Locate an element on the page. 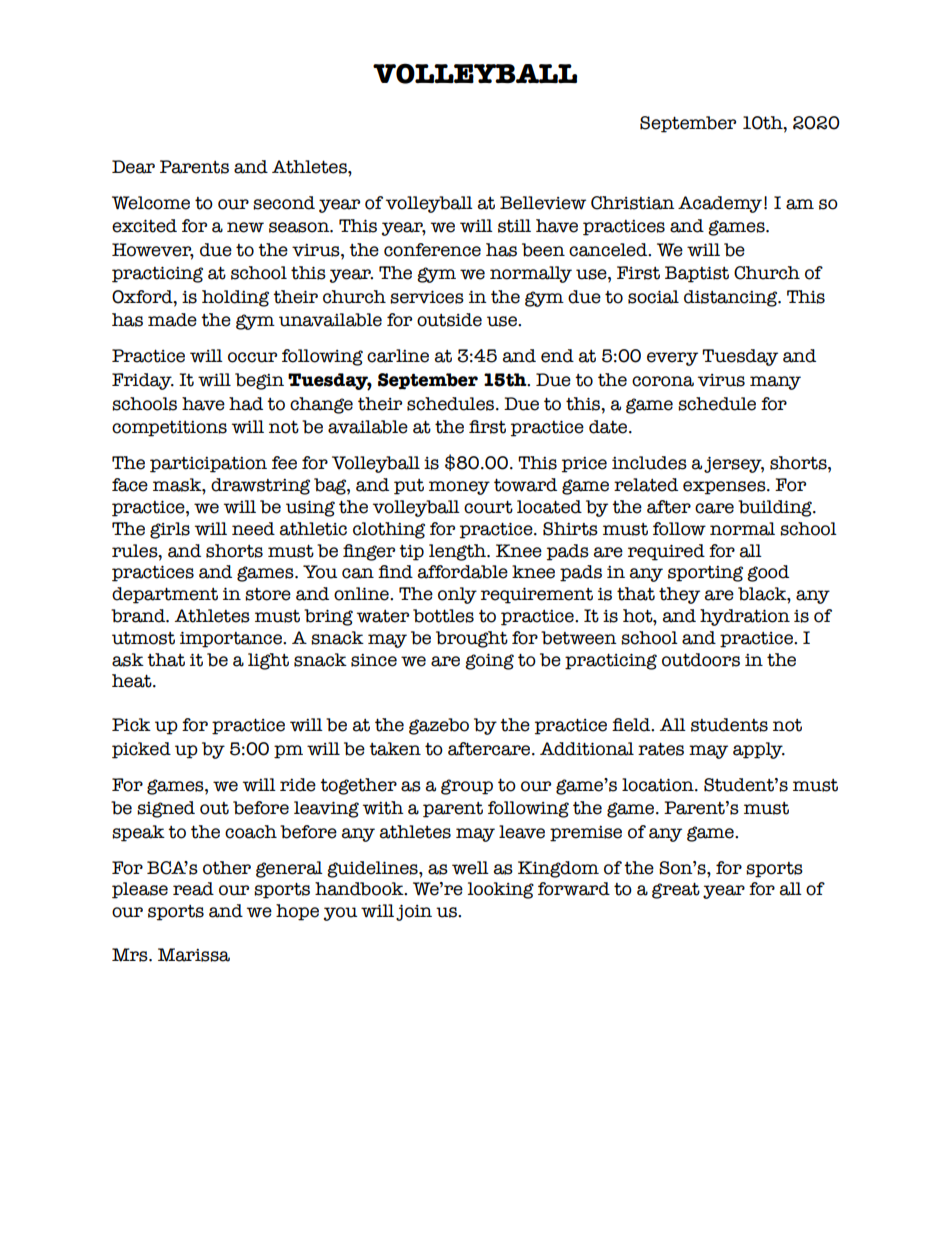  going is located at coordinates (489, 661).
